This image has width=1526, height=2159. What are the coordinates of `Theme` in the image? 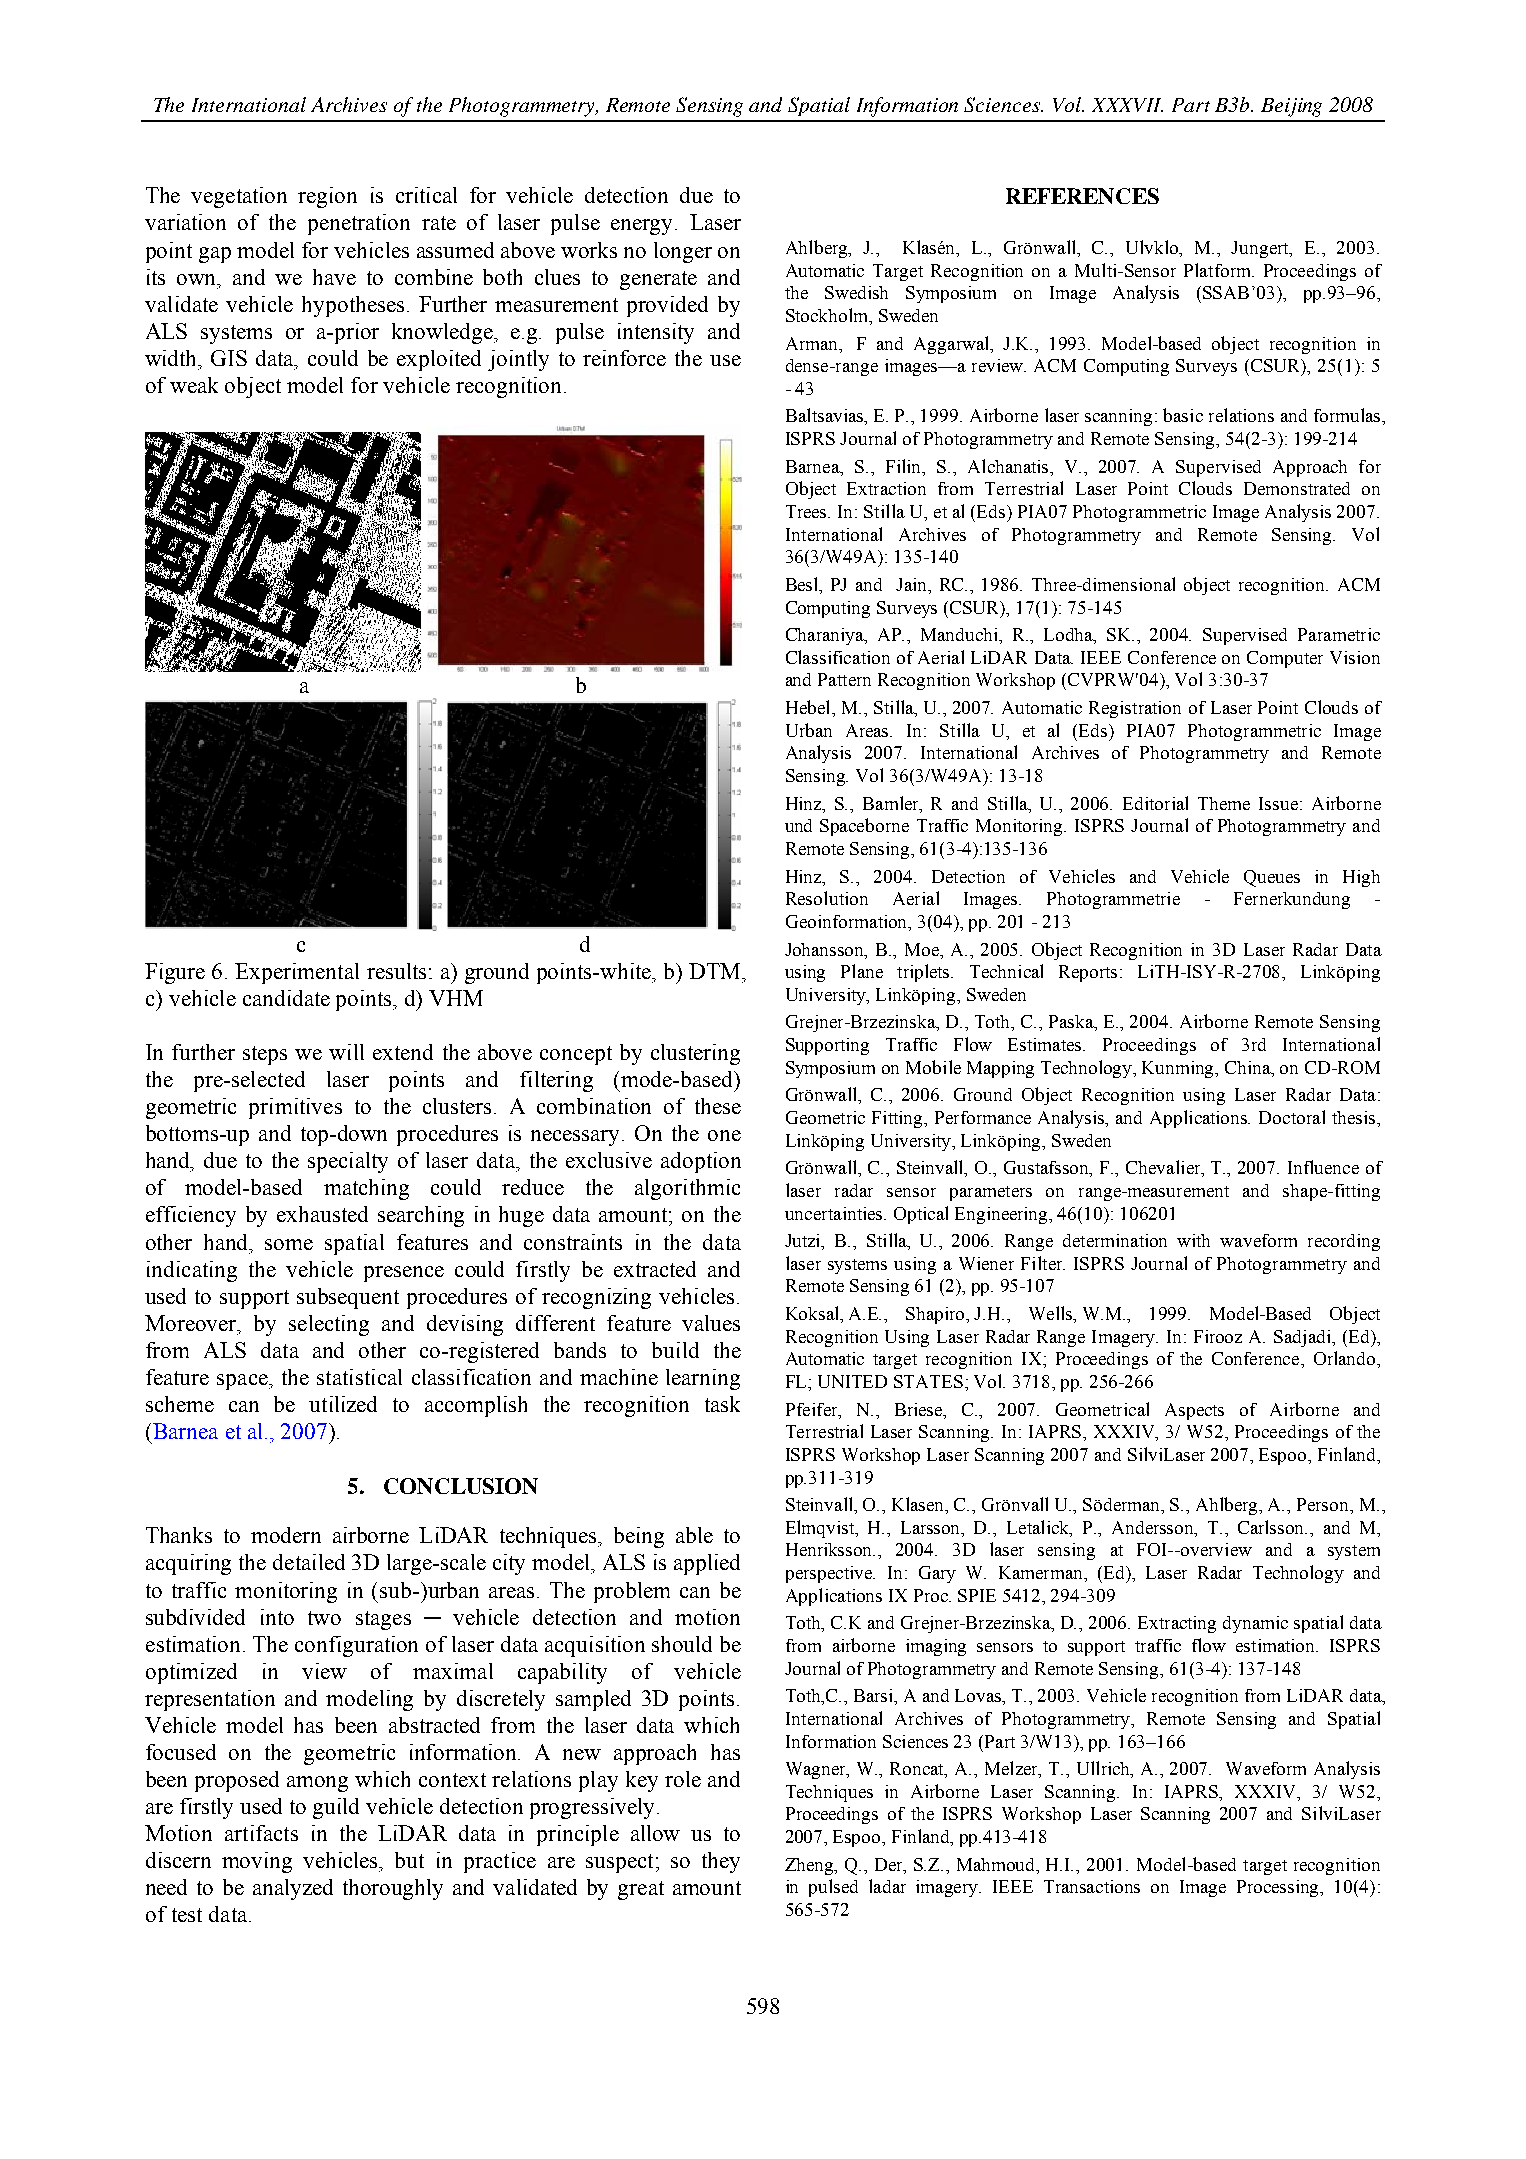 It's located at (1224, 803).
